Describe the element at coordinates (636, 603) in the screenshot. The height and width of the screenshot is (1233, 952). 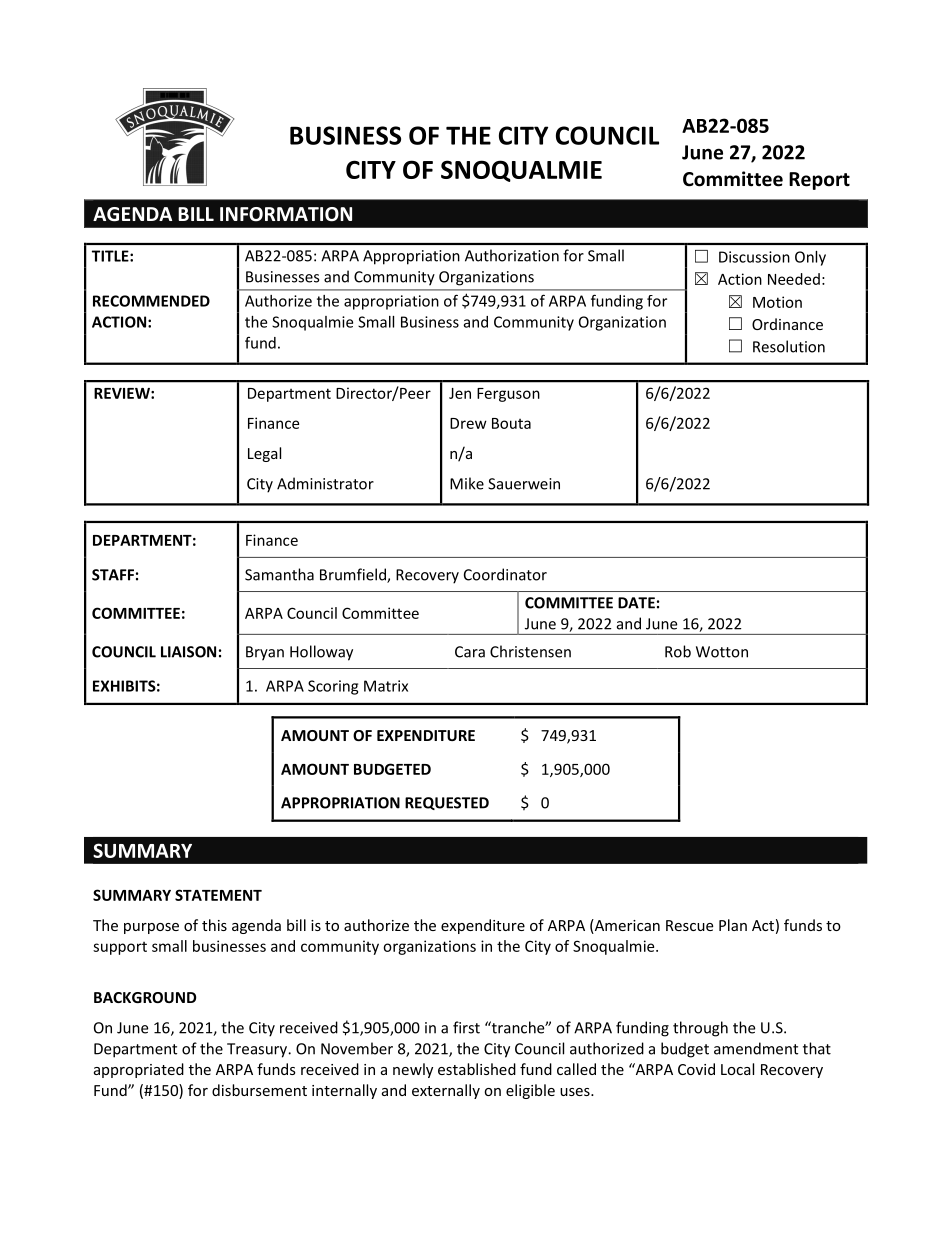
I see `DATE` at that location.
